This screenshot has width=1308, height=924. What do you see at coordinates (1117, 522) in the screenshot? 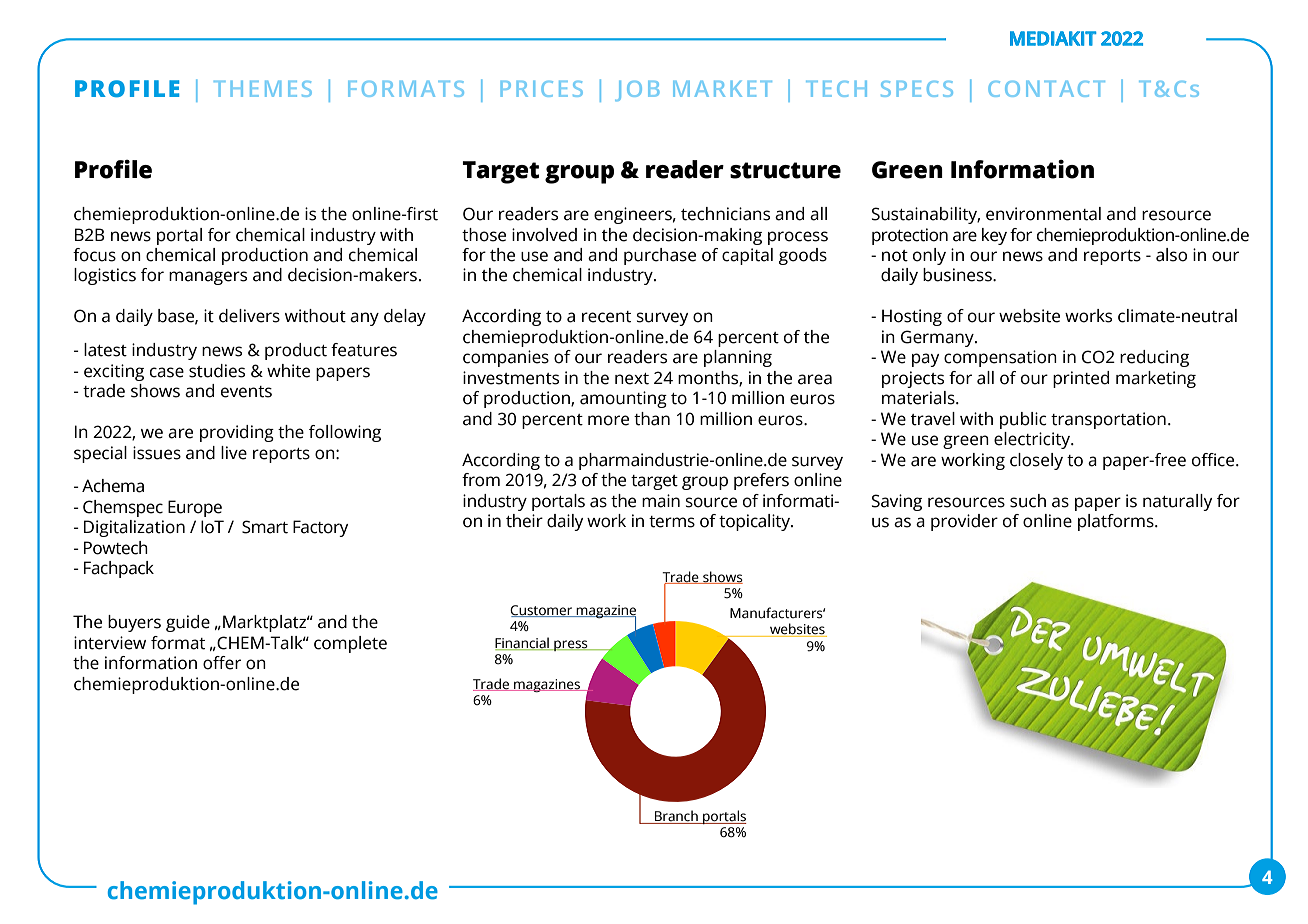
I see `platforms` at bounding box center [1117, 522].
